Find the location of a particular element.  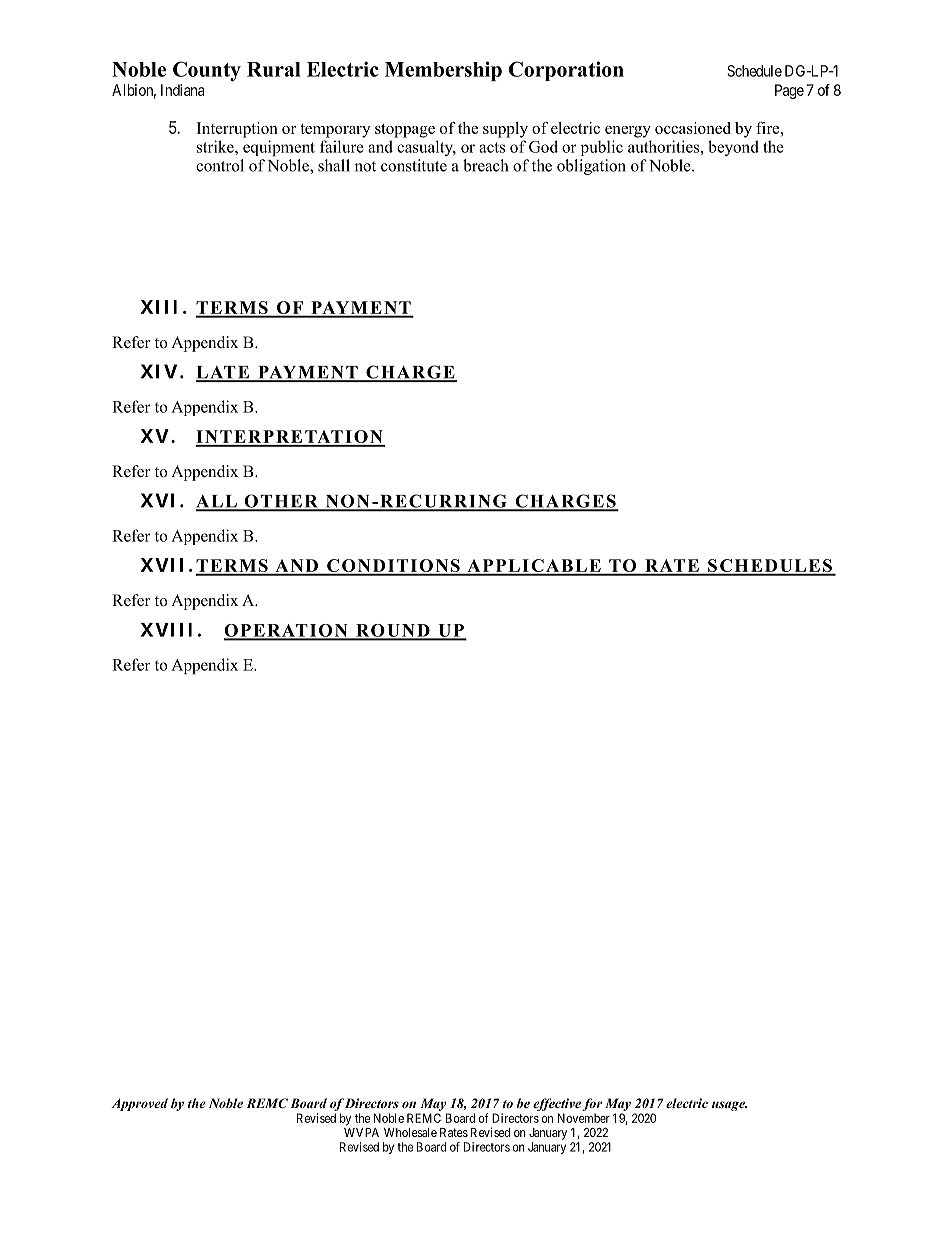

Indiana is located at coordinates (182, 90).
